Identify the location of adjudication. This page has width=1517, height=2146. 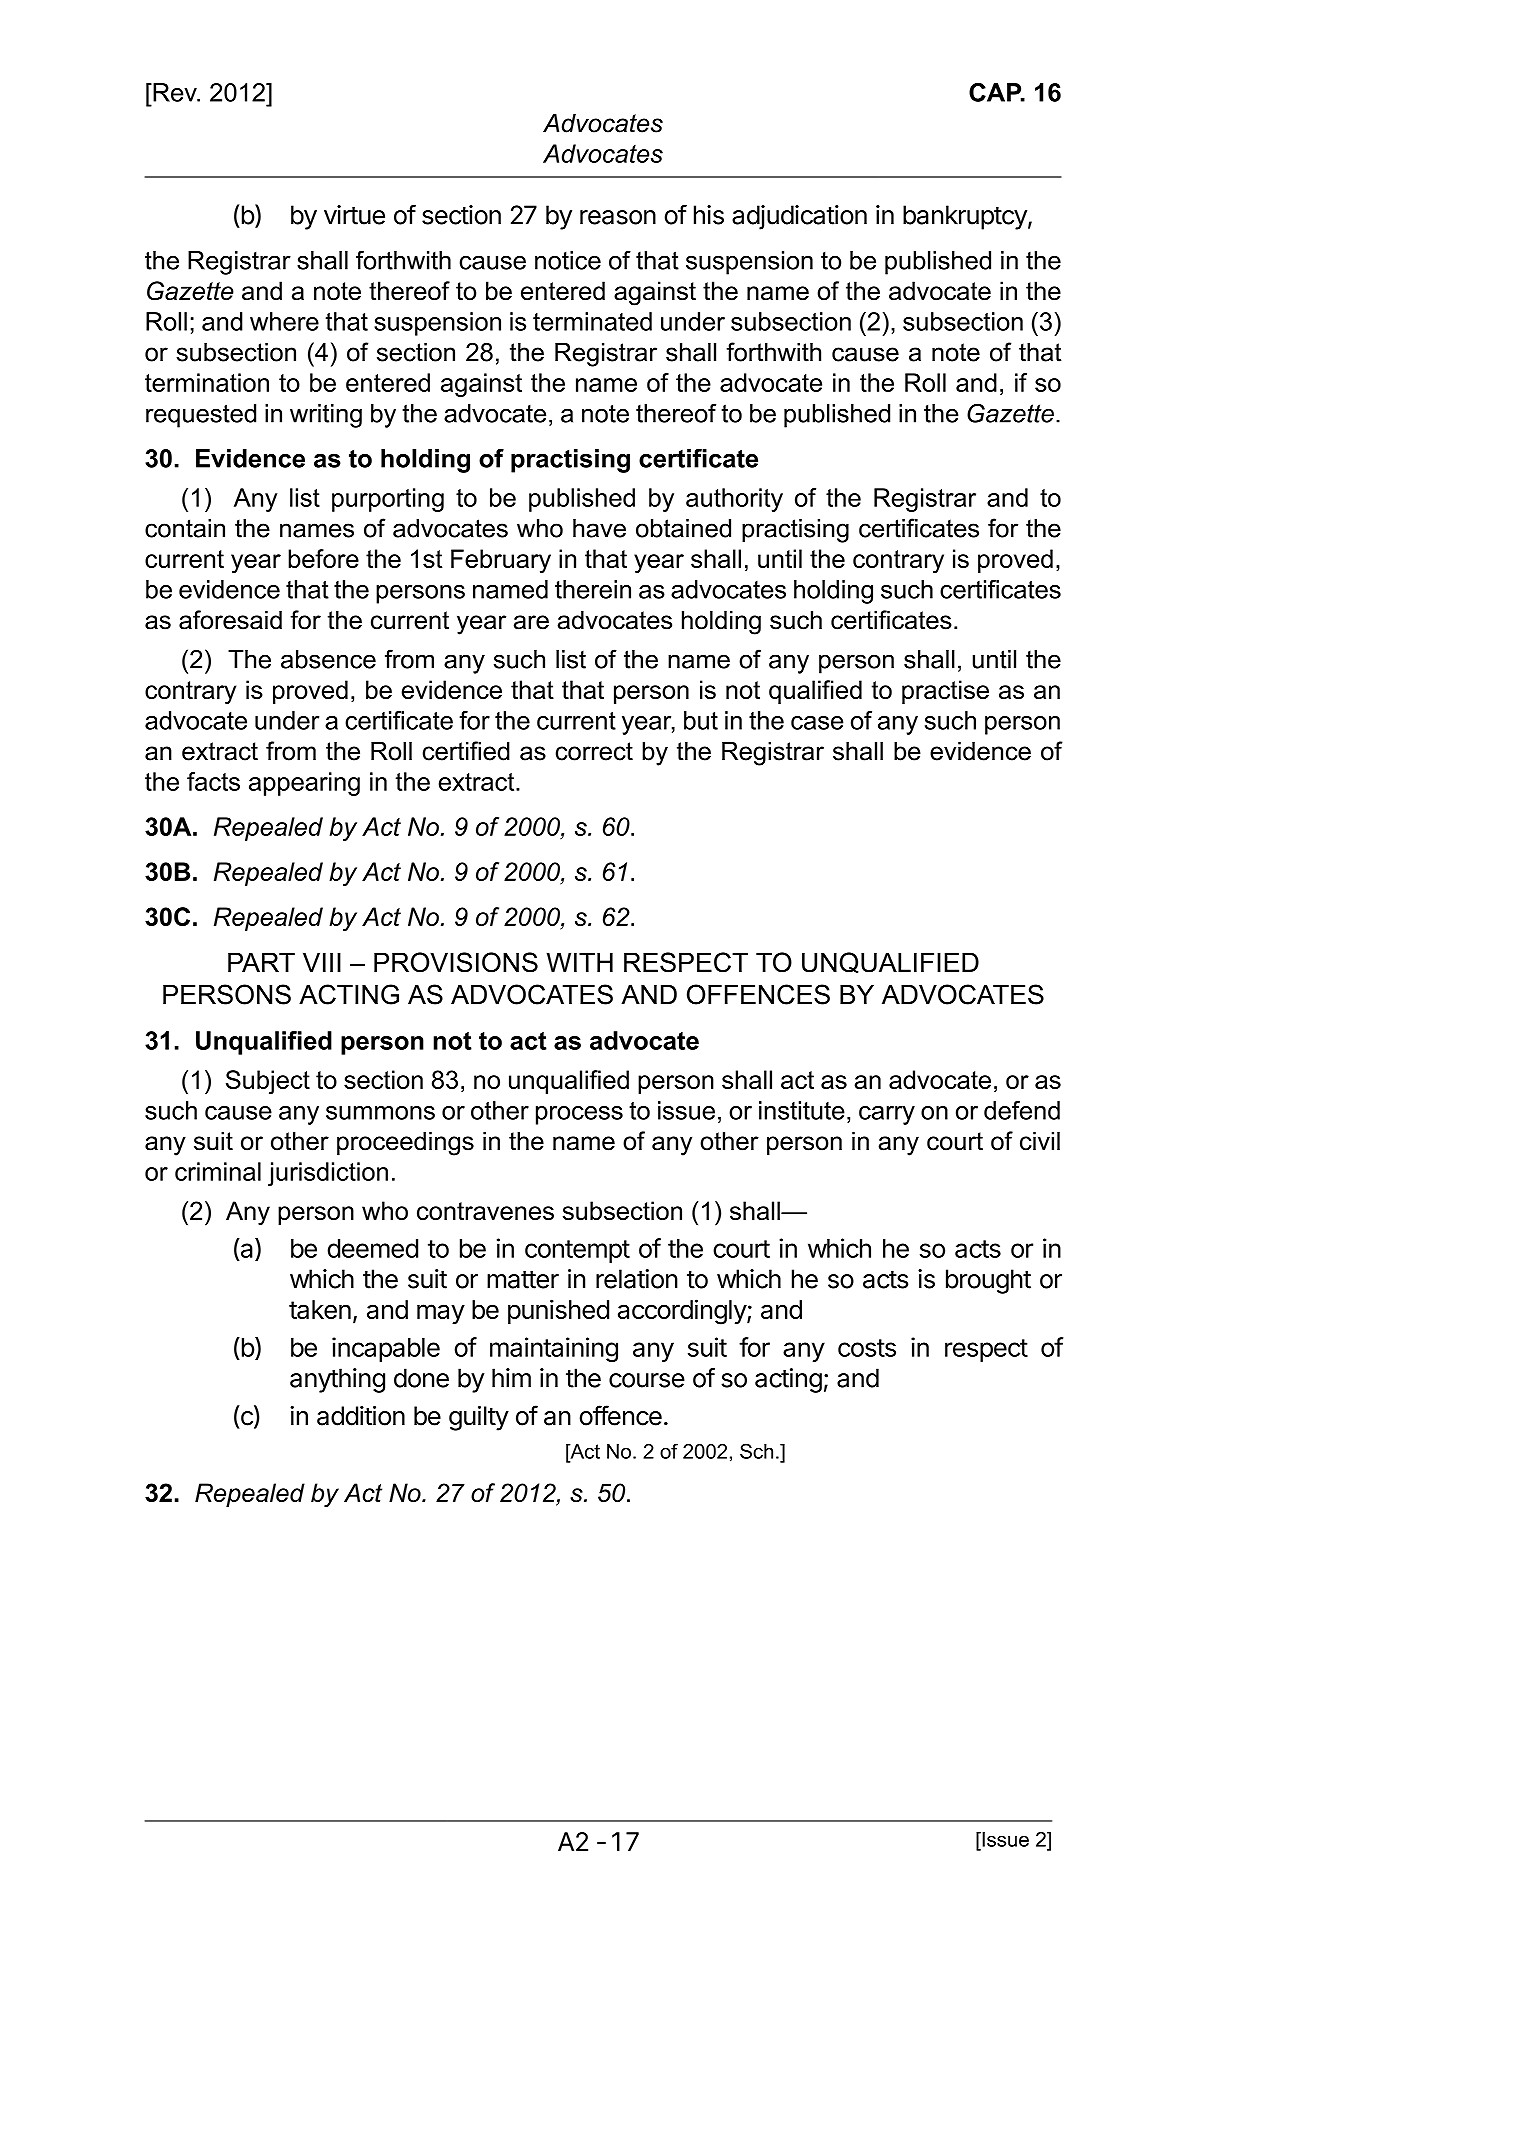
(799, 217).
